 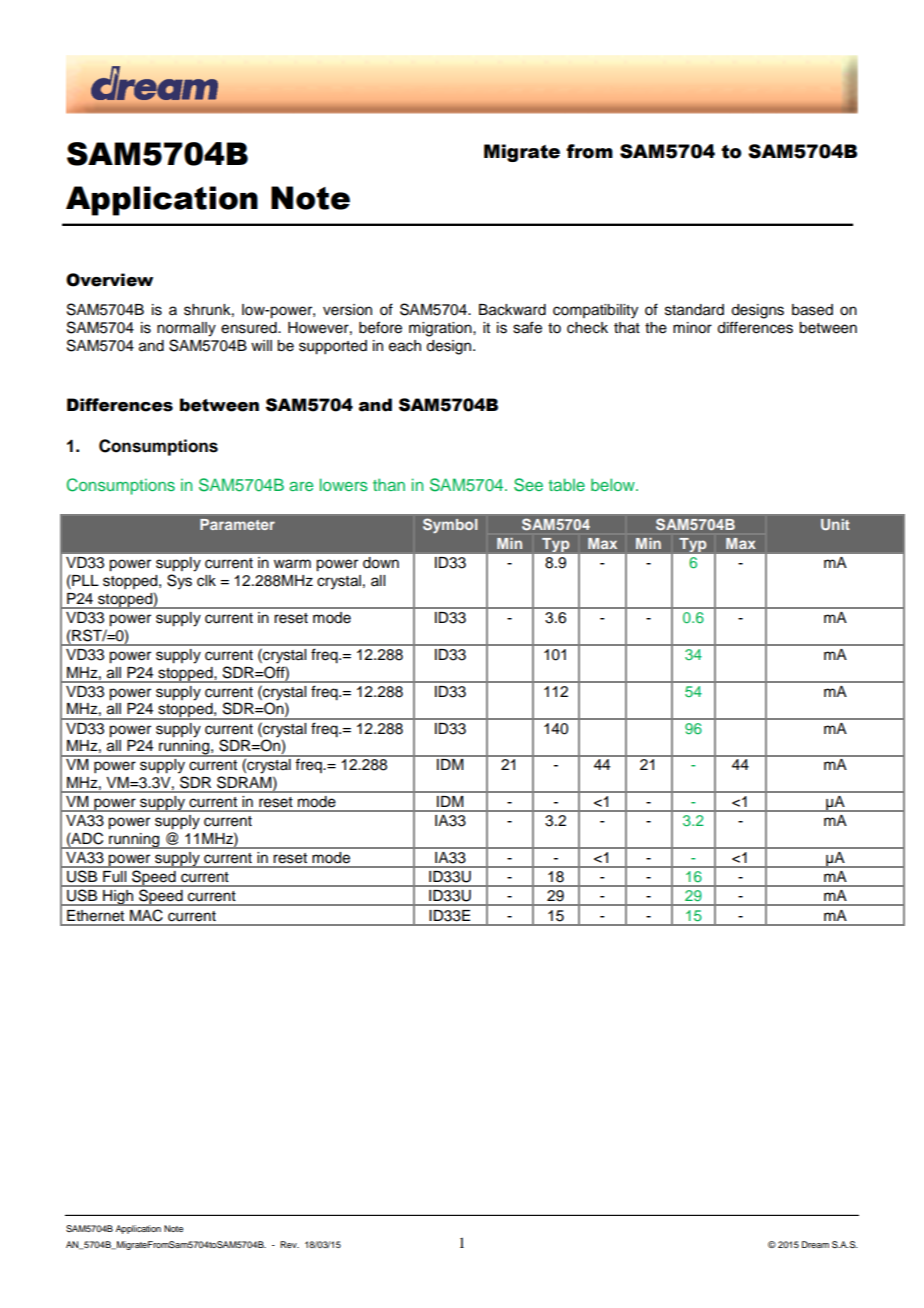 What do you see at coordinates (835, 524) in the document?
I see `Unit` at bounding box center [835, 524].
